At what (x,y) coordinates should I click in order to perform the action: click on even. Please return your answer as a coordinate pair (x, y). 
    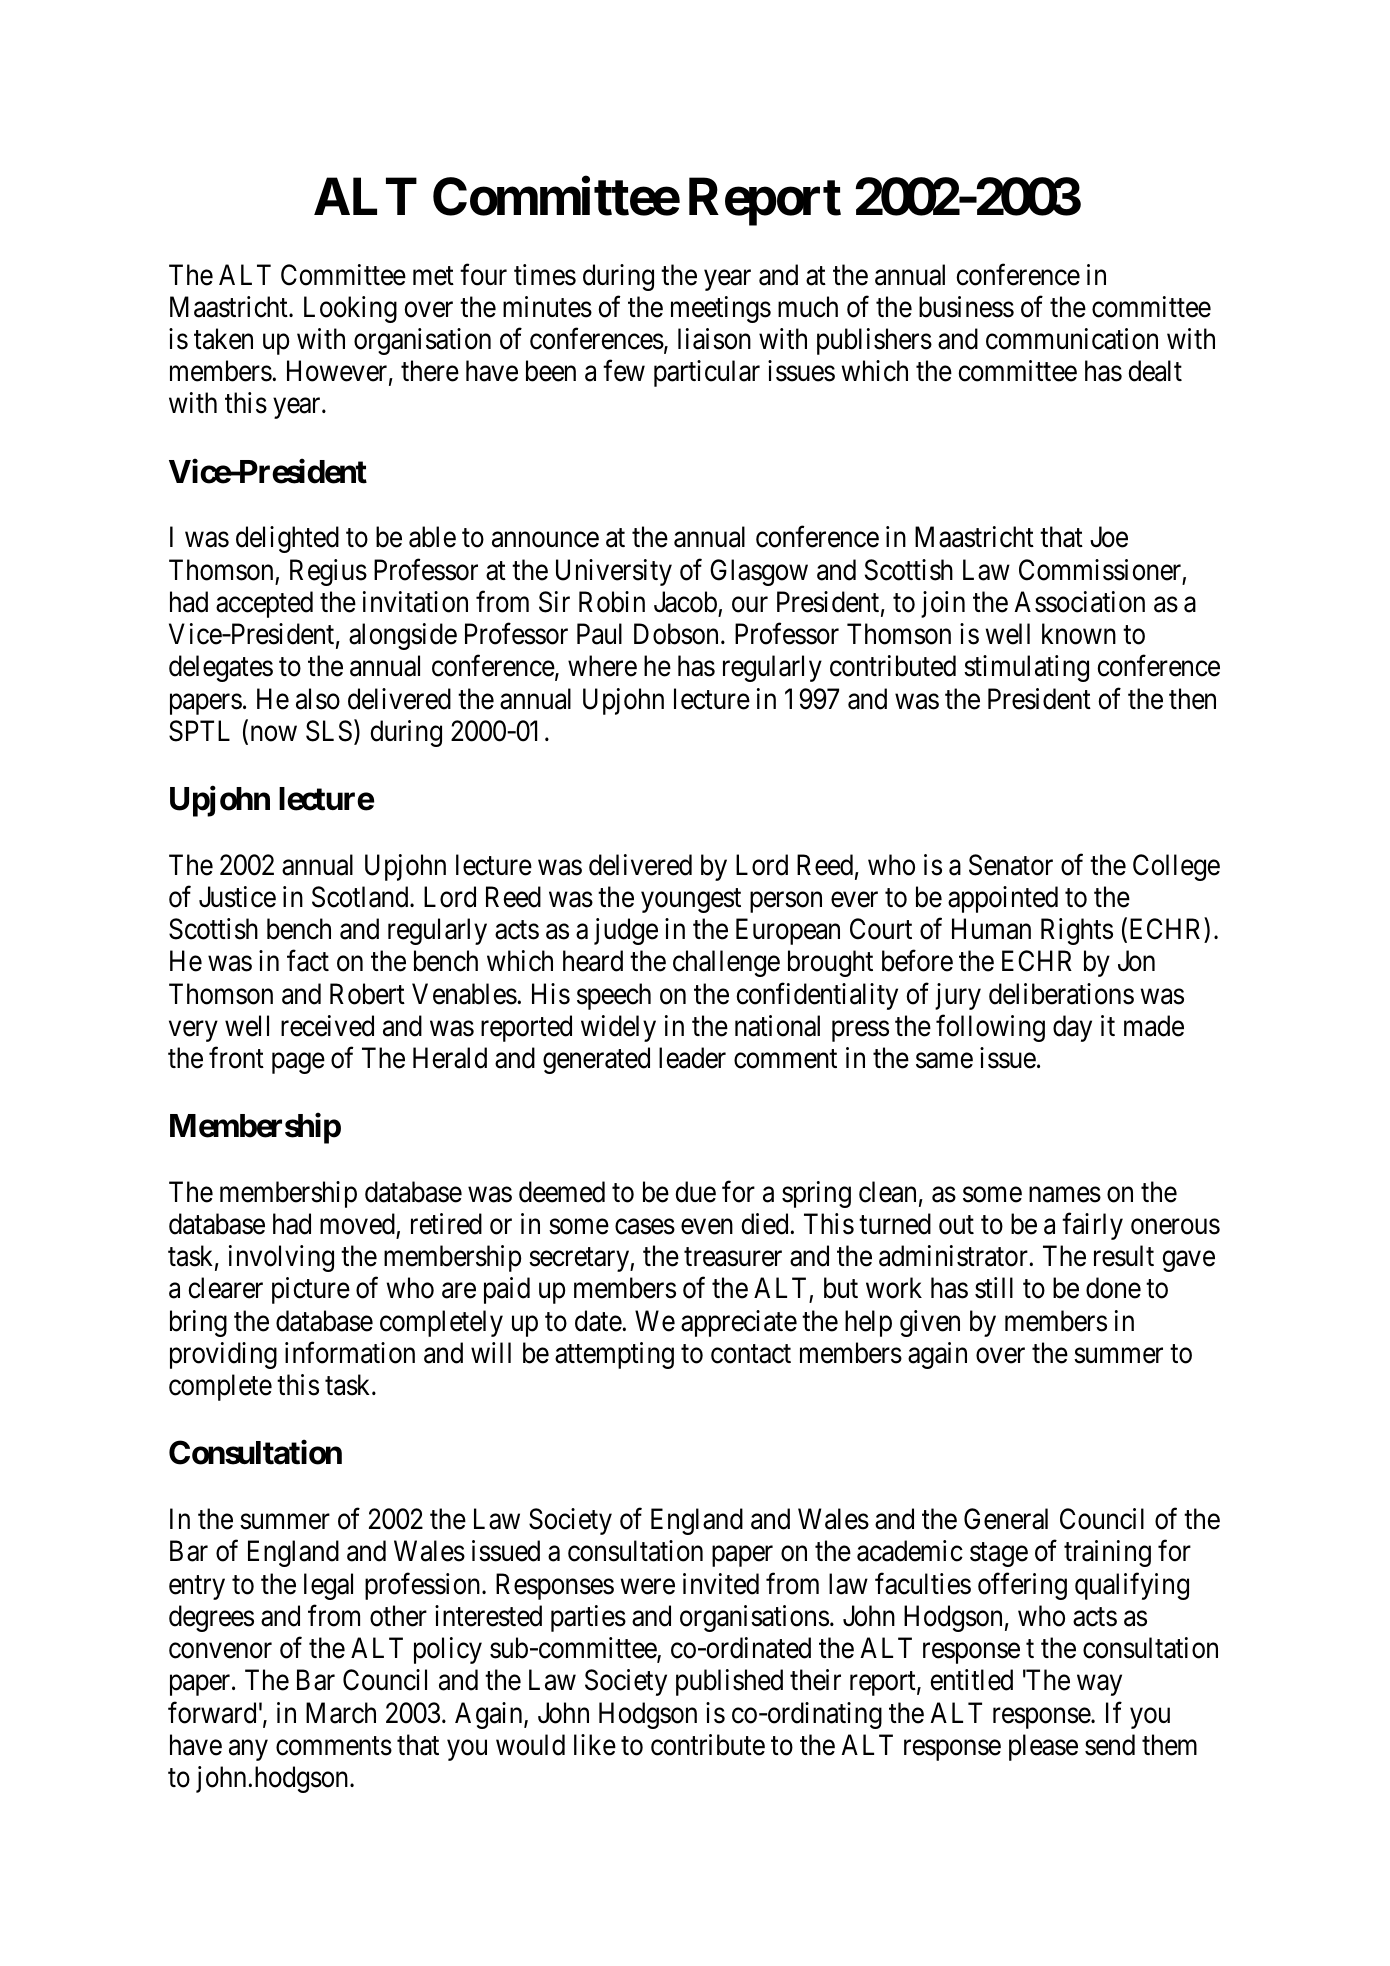
    Looking at the image, I should click on (707, 1227).
